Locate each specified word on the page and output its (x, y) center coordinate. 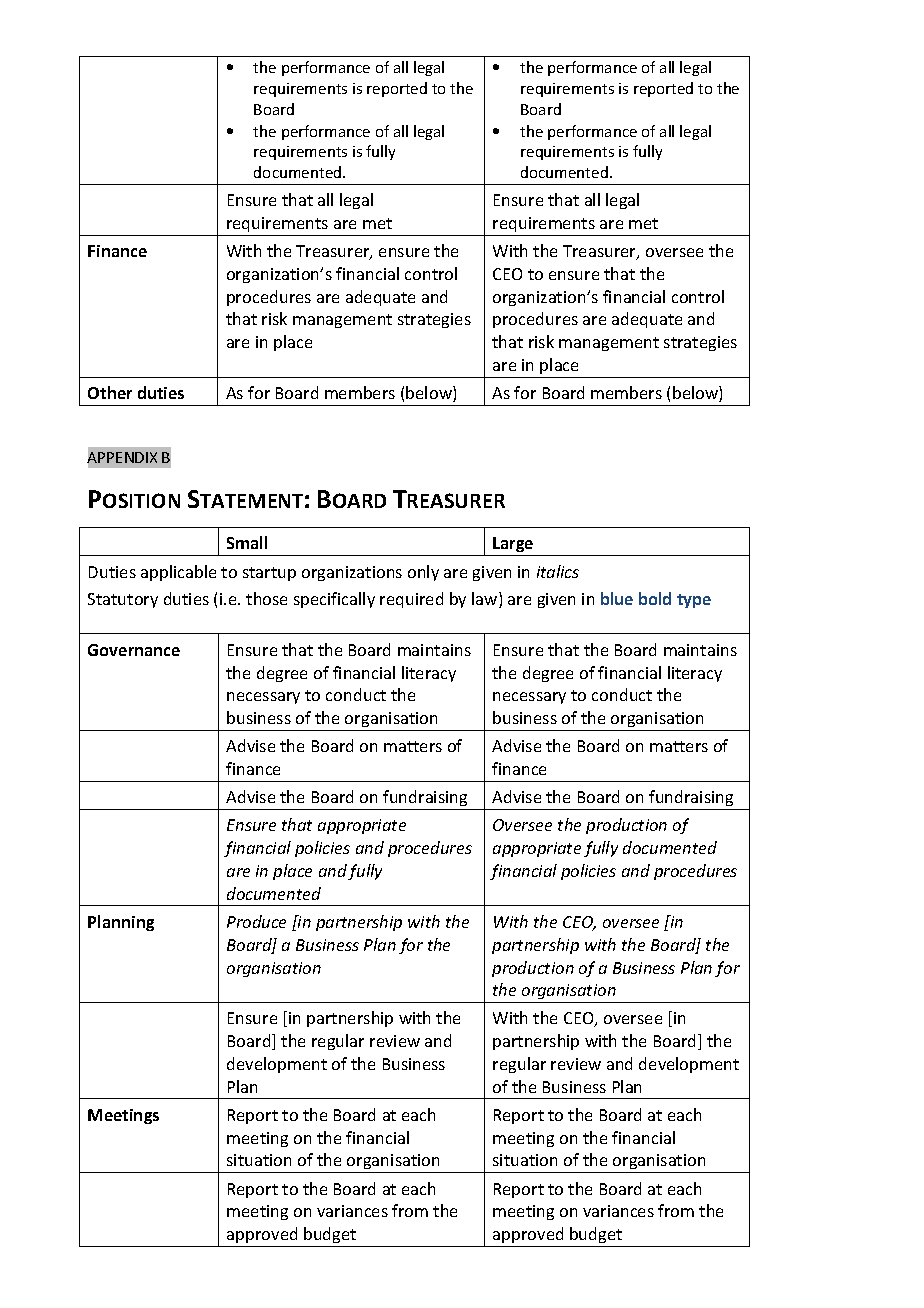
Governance (134, 650)
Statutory (123, 600)
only (423, 573)
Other (110, 392)
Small (247, 542)
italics (558, 571)
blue (617, 598)
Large (513, 546)
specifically (334, 600)
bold (655, 598)
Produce (256, 921)
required (411, 600)
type (694, 601)
